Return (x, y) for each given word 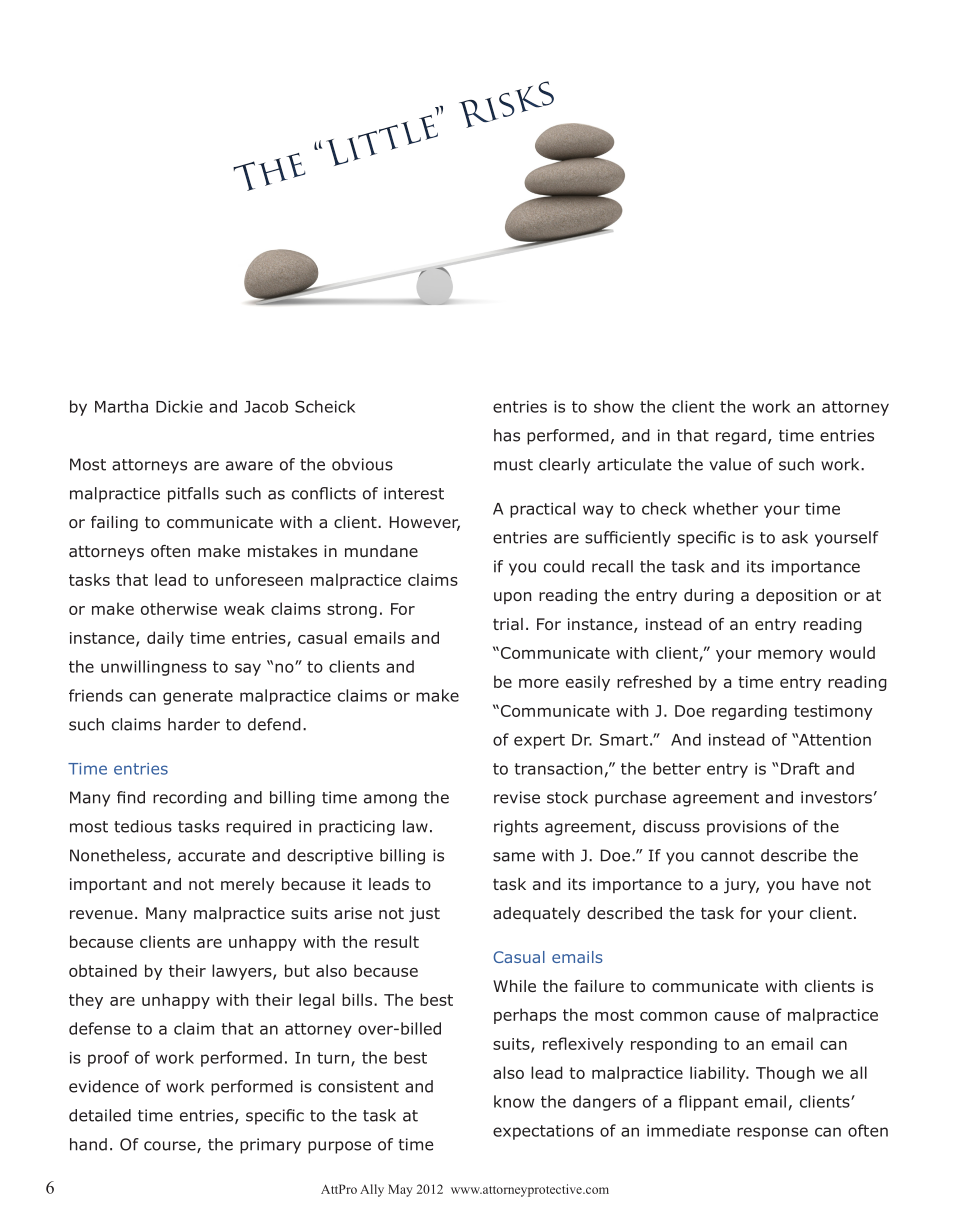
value (730, 464)
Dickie (179, 406)
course (171, 1147)
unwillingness (154, 668)
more (539, 683)
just (424, 915)
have (820, 884)
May (400, 1190)
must (513, 465)
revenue (101, 914)
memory (790, 656)
